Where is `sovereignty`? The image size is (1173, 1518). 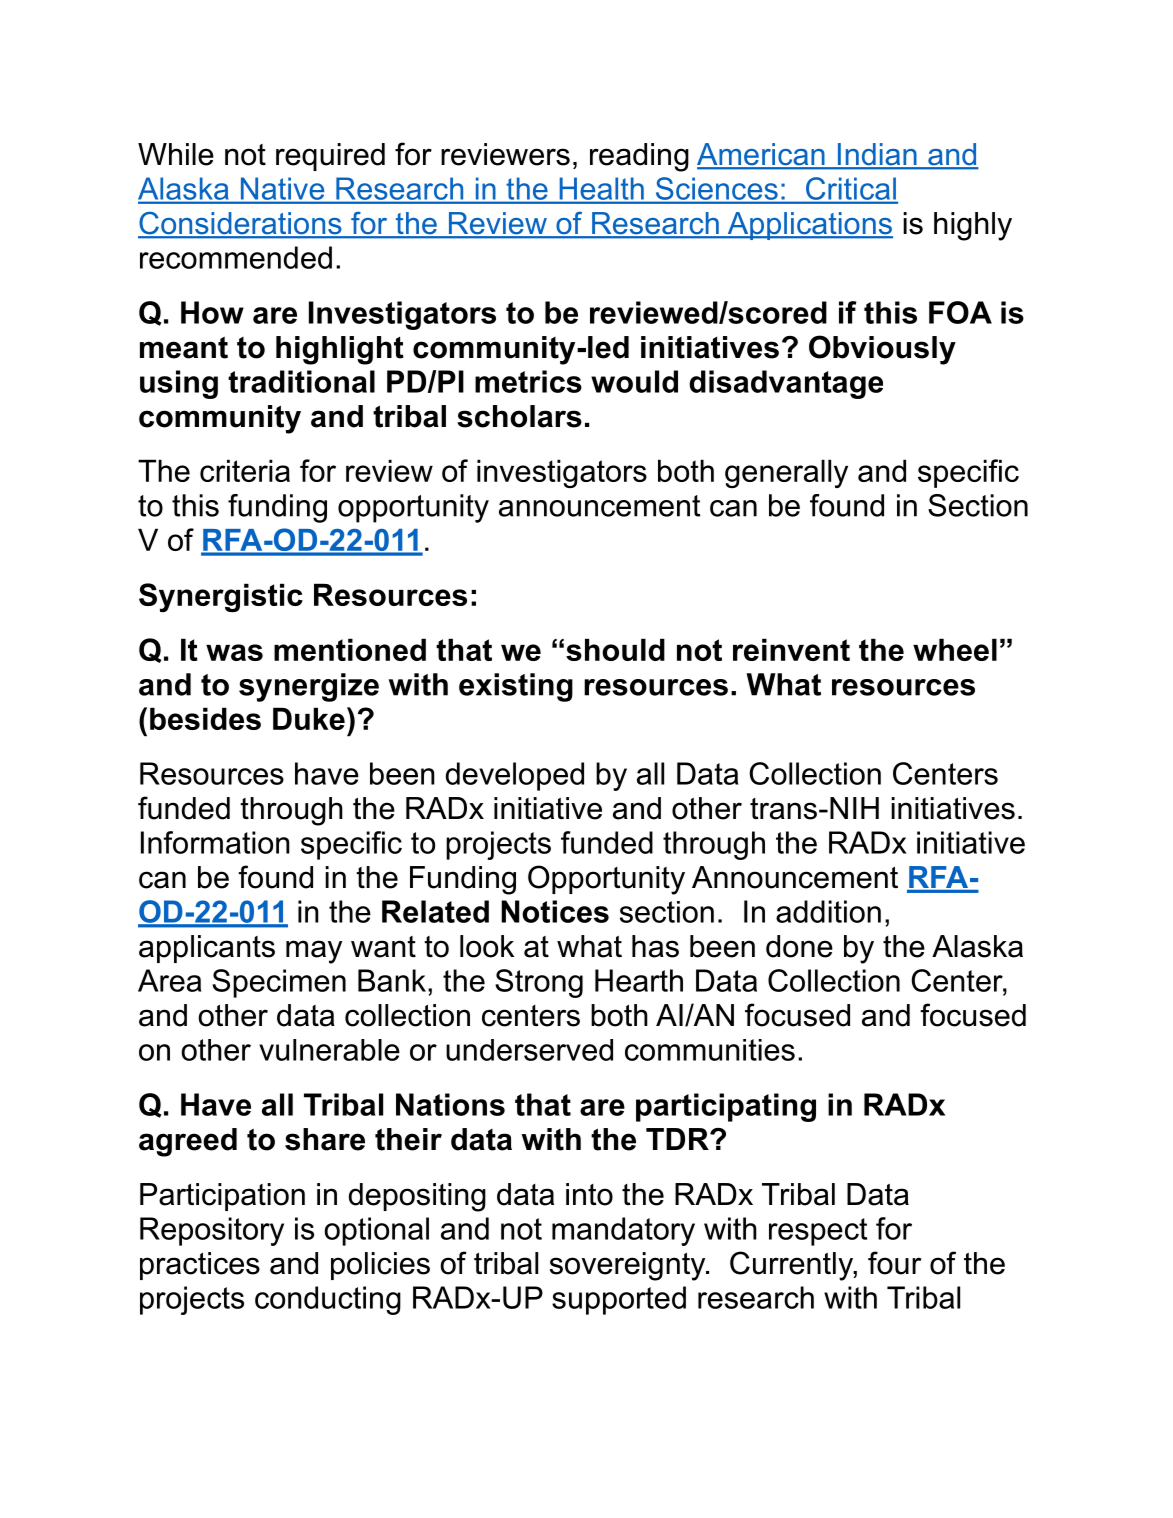 sovereignty is located at coordinates (629, 1266).
